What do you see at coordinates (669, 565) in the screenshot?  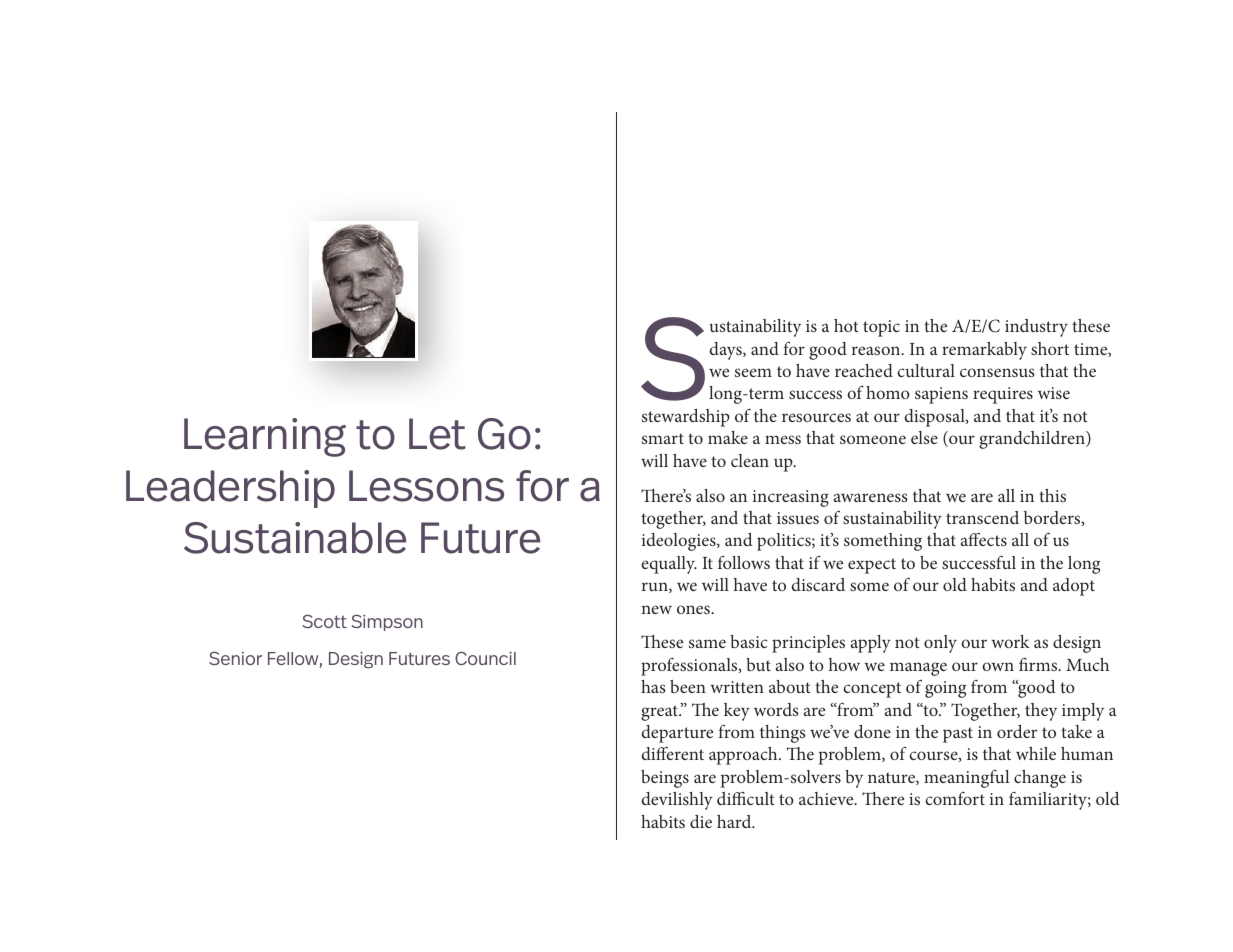 I see `equally` at bounding box center [669, 565].
